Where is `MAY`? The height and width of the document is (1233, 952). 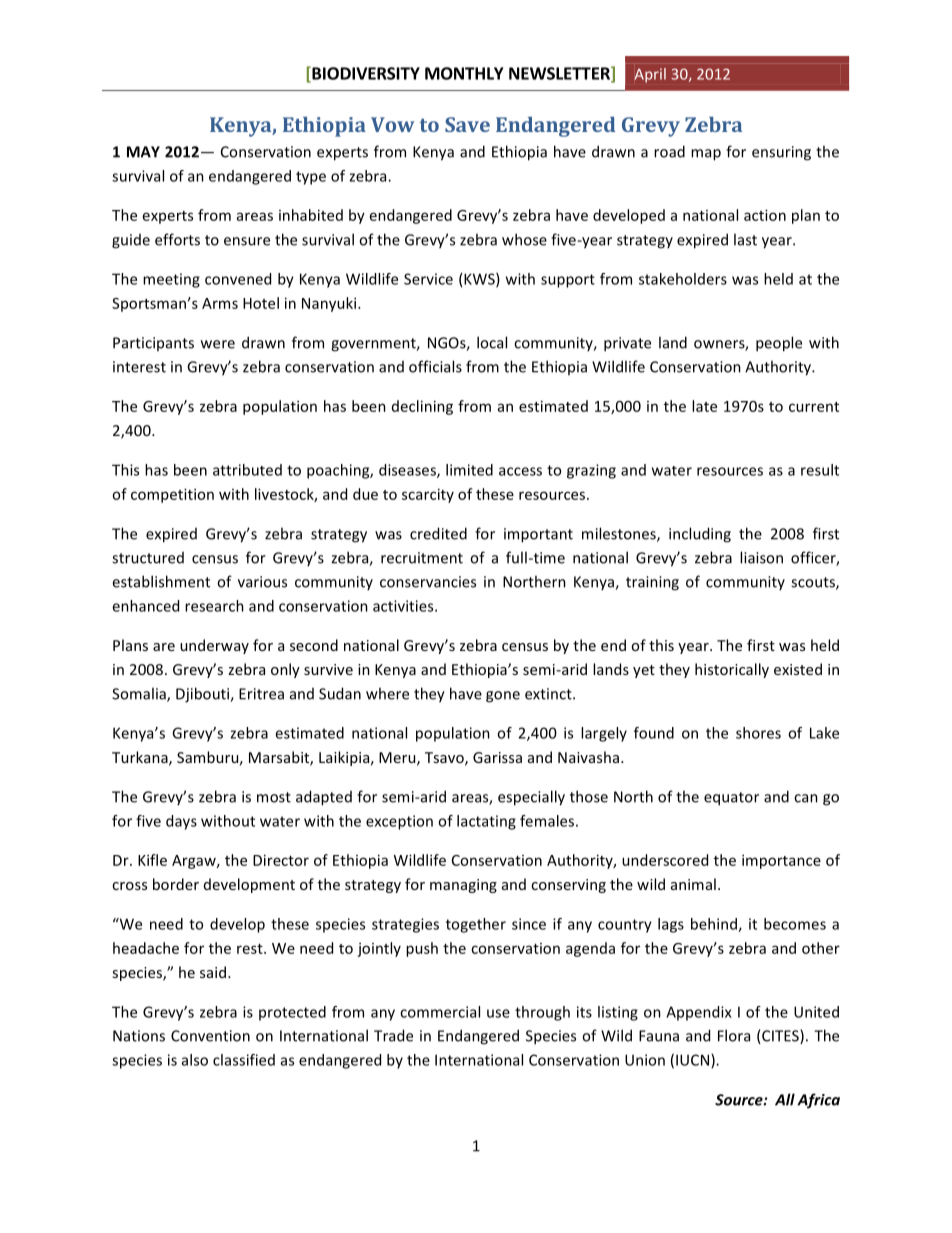
MAY is located at coordinates (143, 152).
